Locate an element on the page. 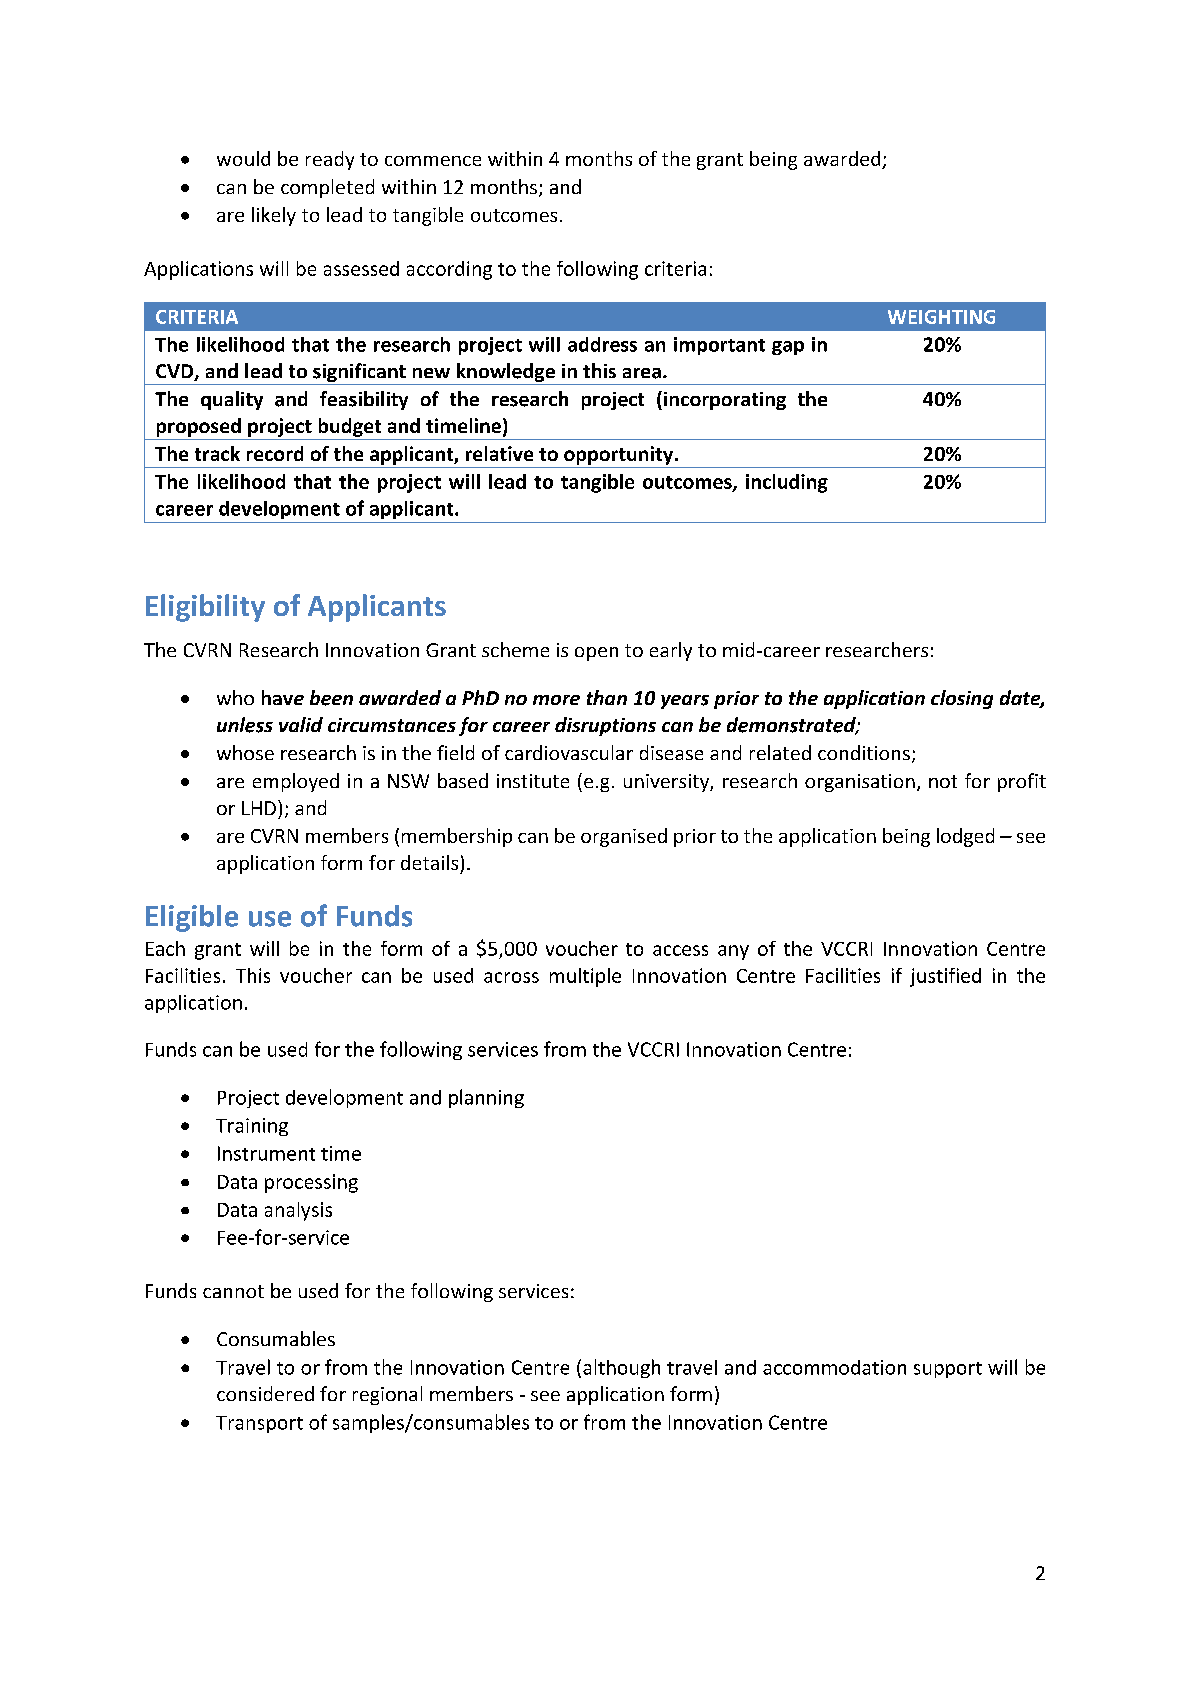 The height and width of the image is (1684, 1190). considered is located at coordinates (265, 1393).
